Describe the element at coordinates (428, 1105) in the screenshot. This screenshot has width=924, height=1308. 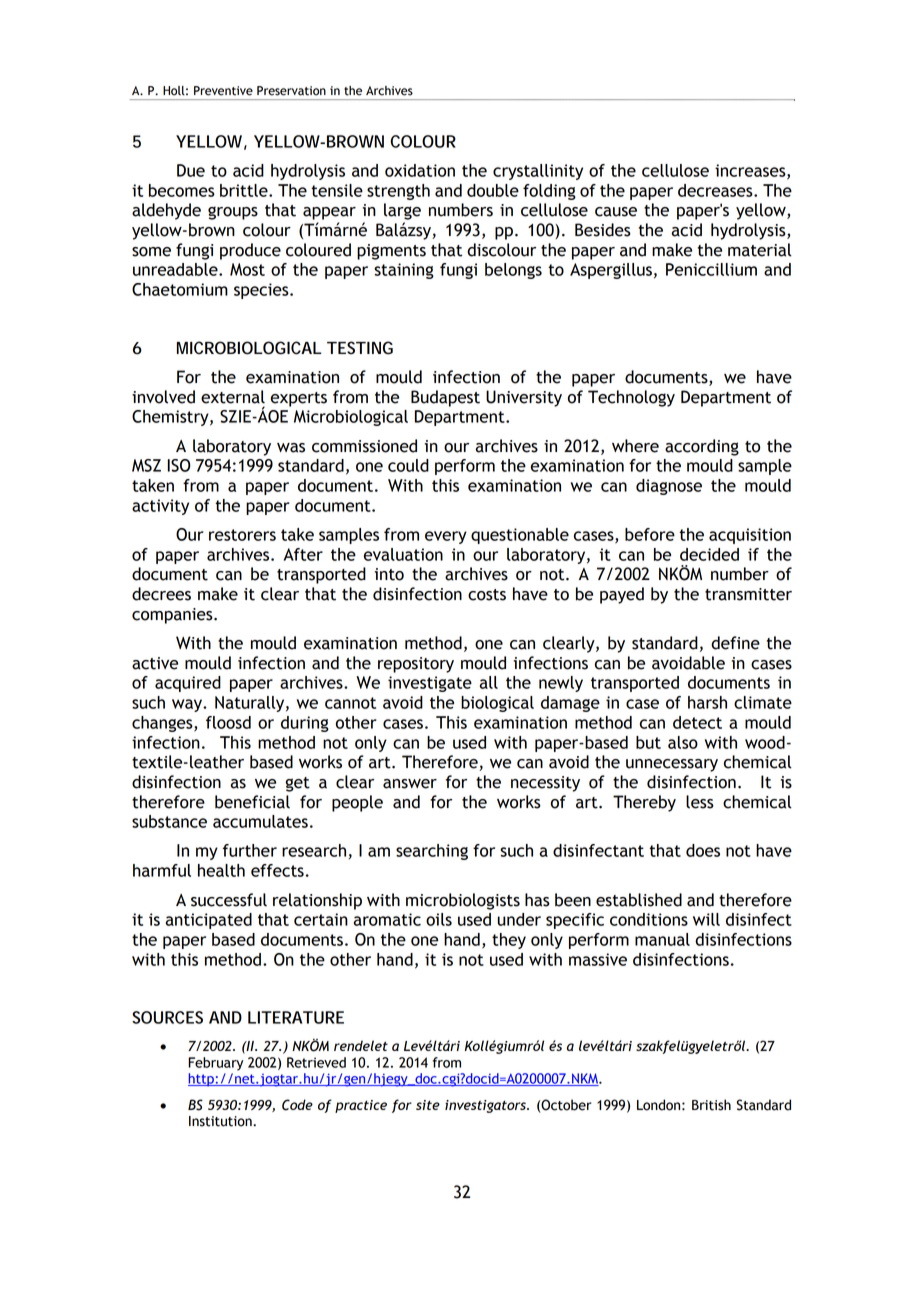
I see `site` at that location.
